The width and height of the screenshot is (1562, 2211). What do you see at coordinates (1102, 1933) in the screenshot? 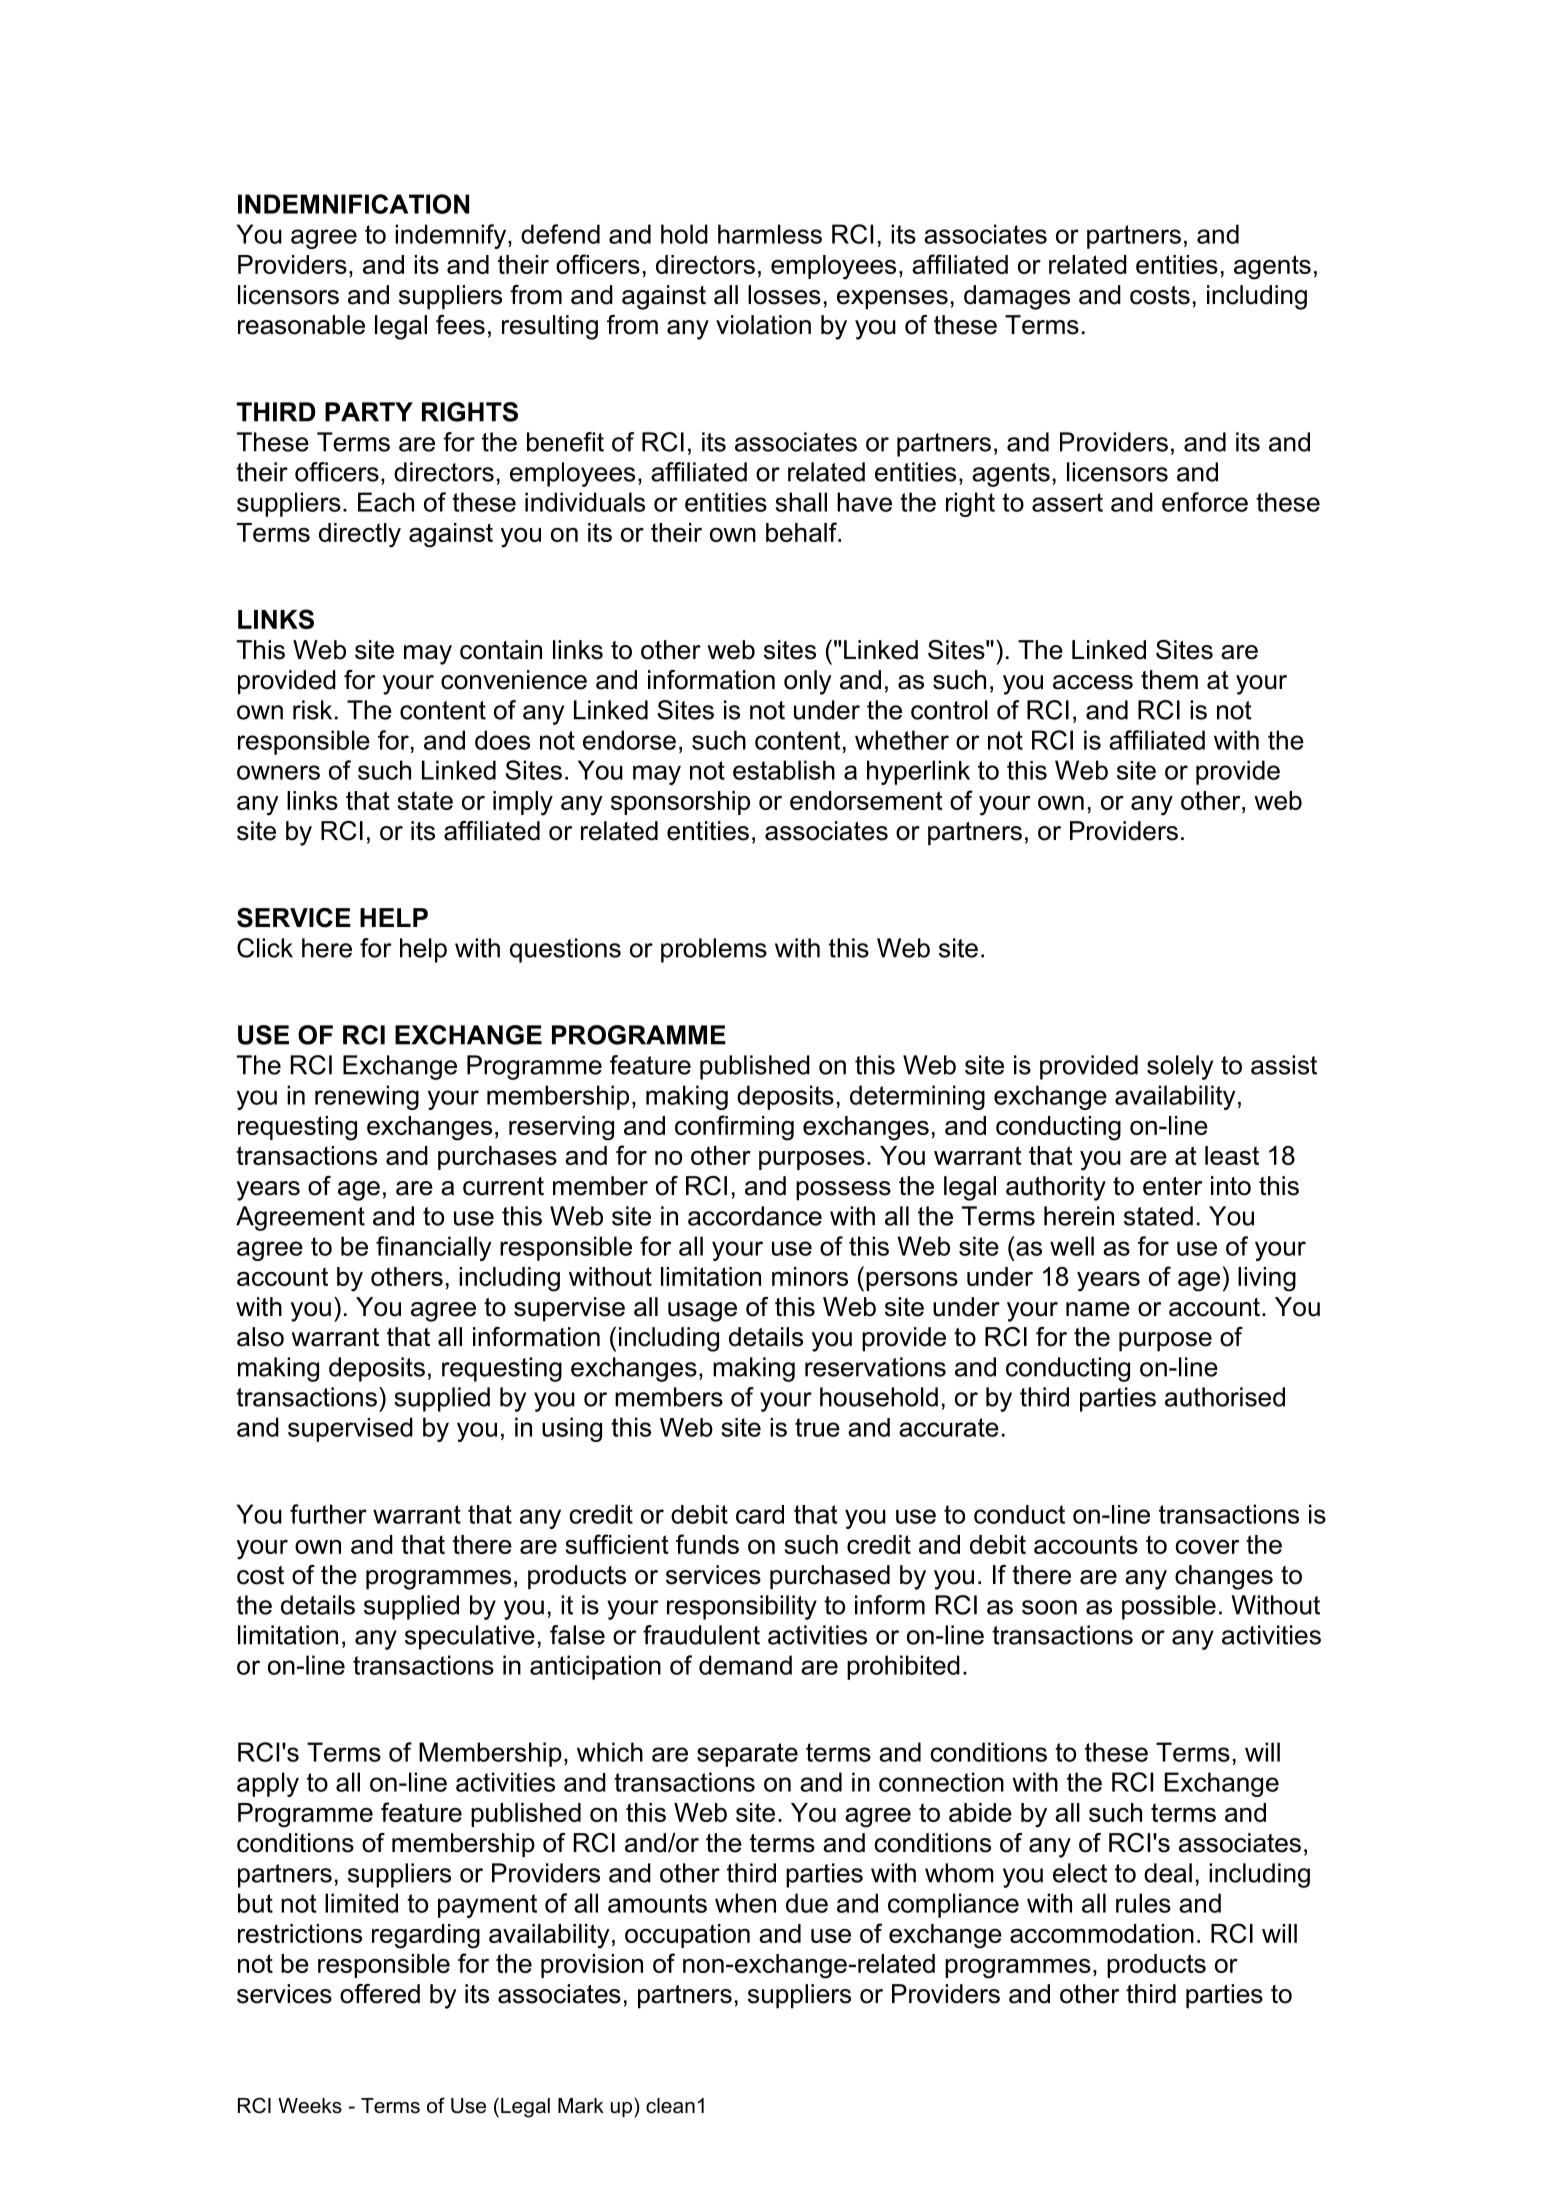
I see `accommodation` at bounding box center [1102, 1933].
